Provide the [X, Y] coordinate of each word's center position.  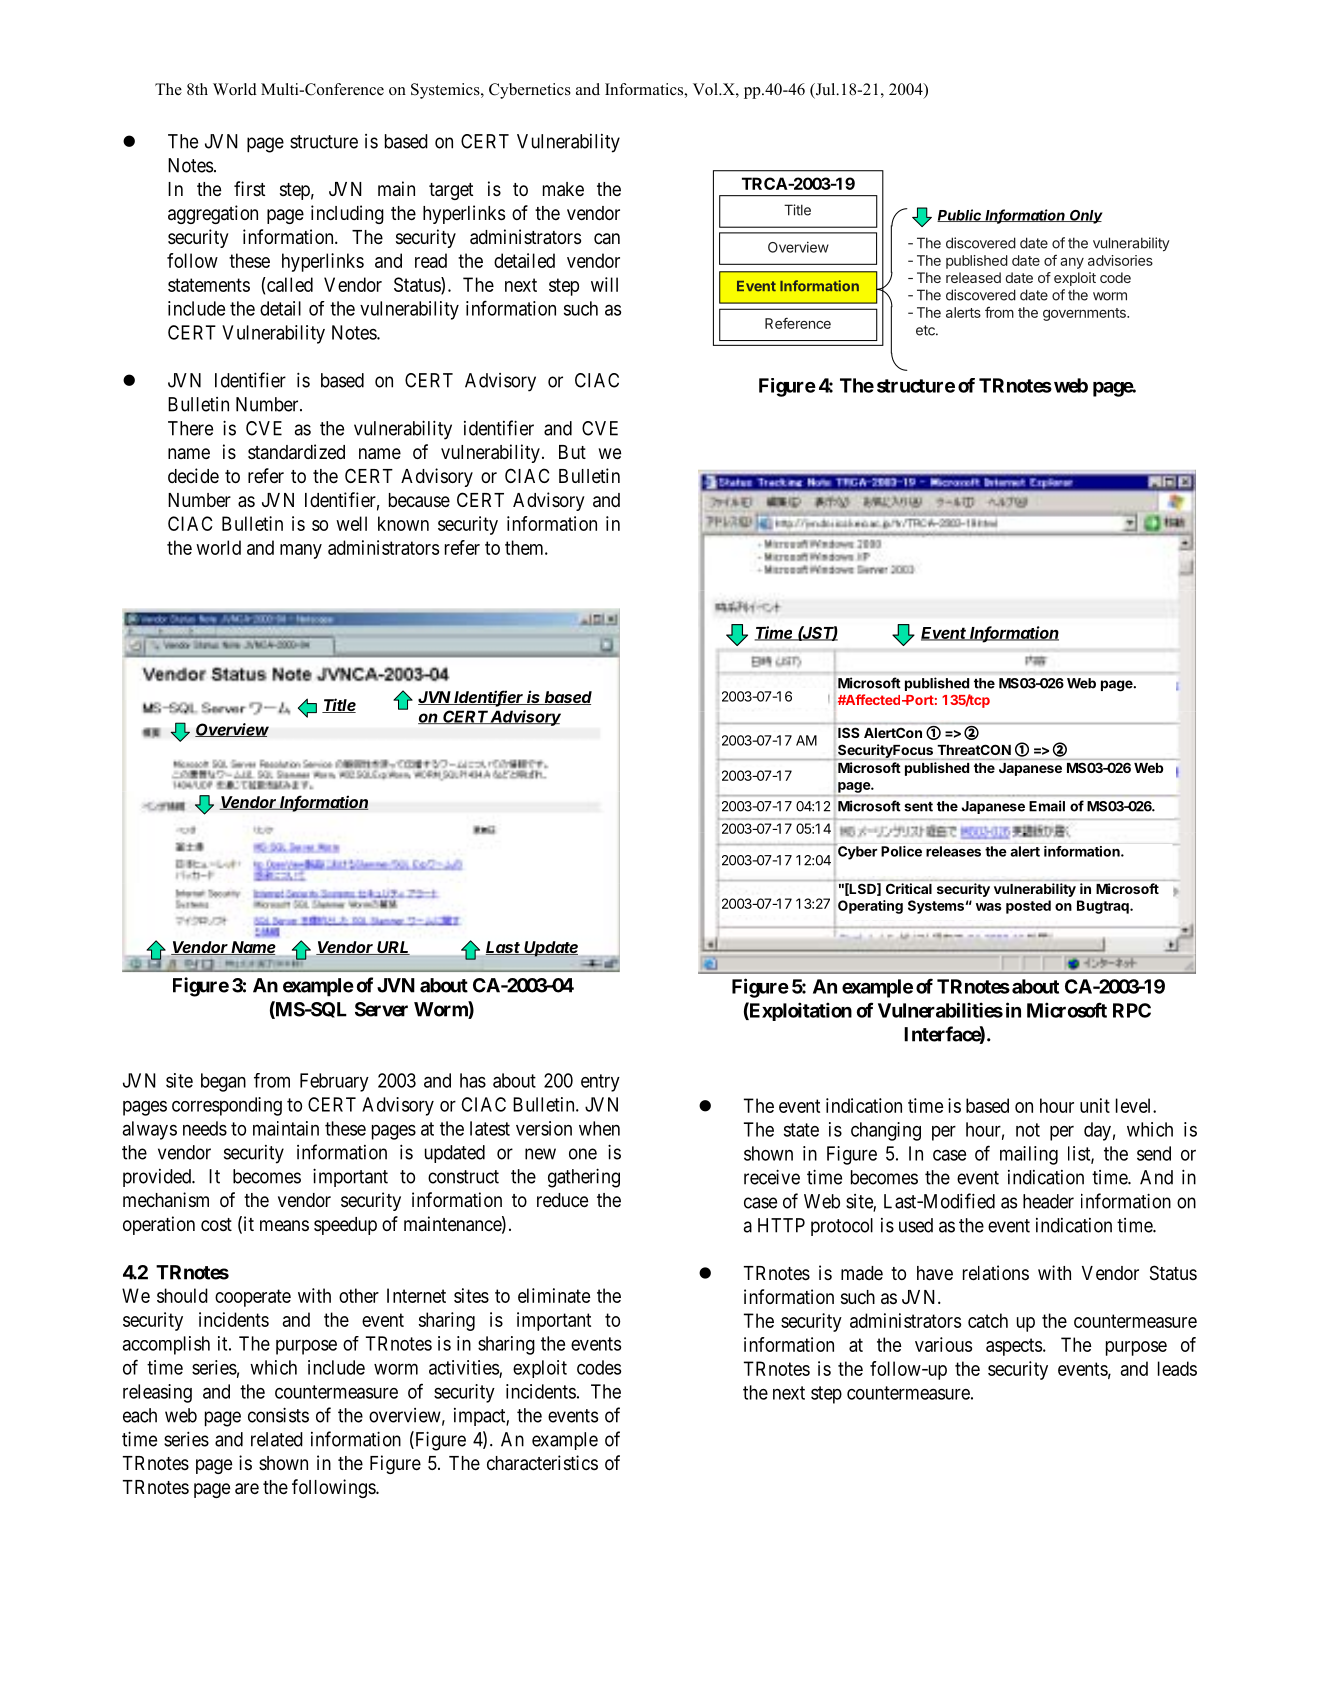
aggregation [213, 214]
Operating [870, 907]
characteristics [542, 1463]
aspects [1014, 1347]
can [607, 238]
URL [393, 948]
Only [1085, 217]
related [277, 1439]
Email [1047, 806]
